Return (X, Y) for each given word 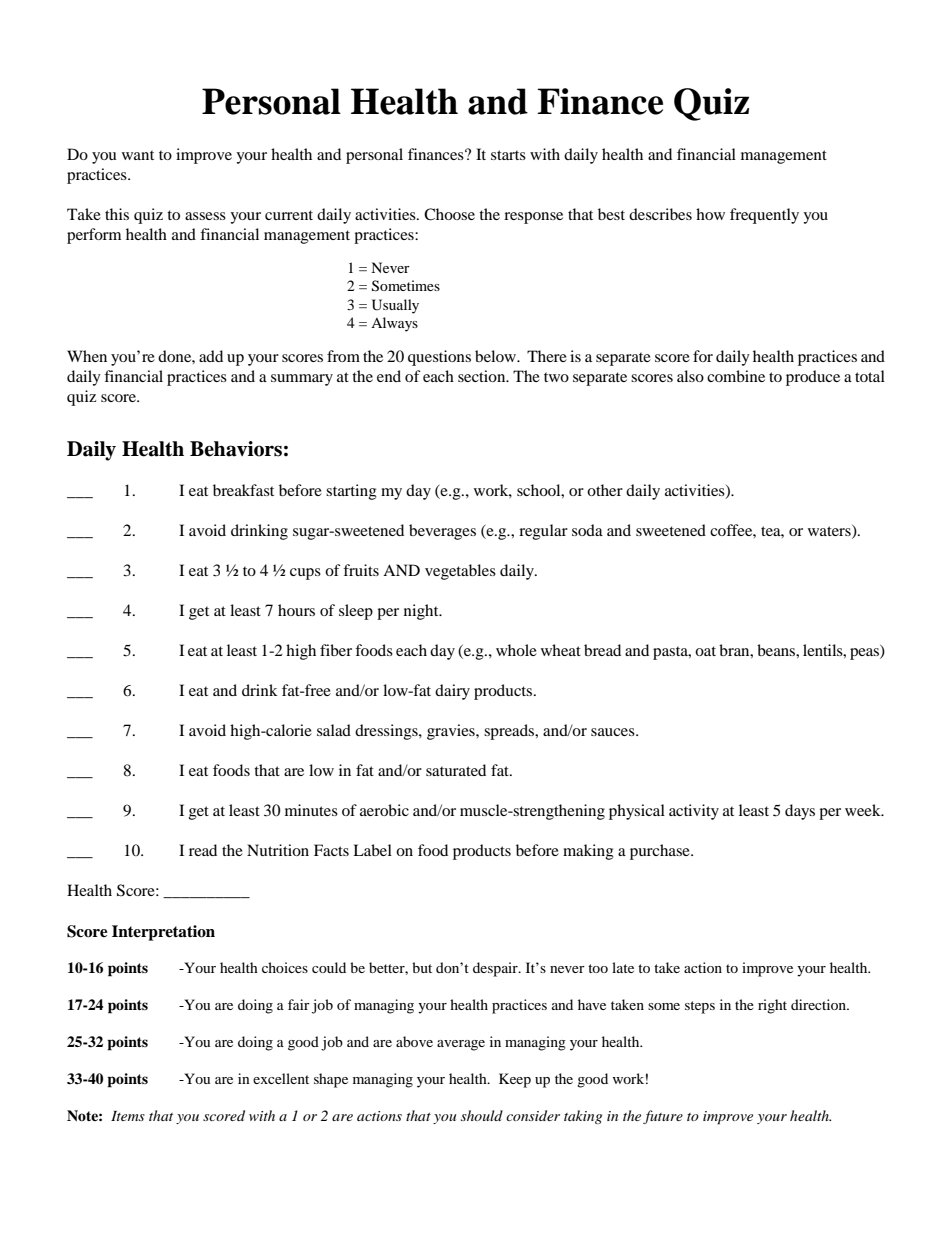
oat (705, 651)
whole (516, 650)
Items (128, 1116)
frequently (764, 216)
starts (508, 155)
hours (296, 610)
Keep (515, 1080)
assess (205, 216)
